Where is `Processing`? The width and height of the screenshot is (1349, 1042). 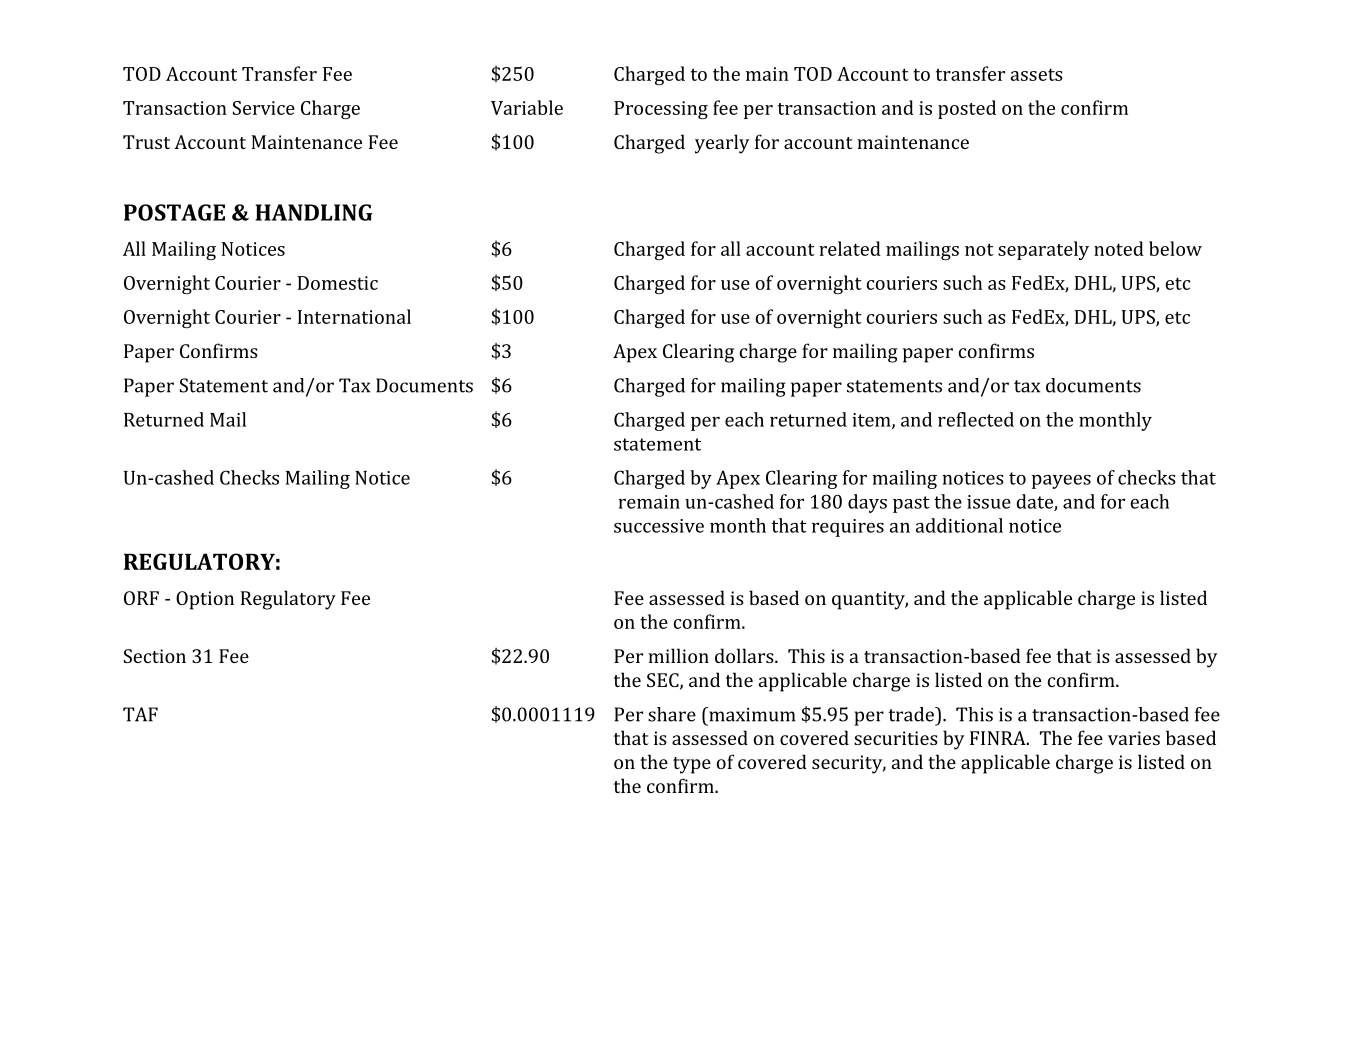 Processing is located at coordinates (661, 110).
